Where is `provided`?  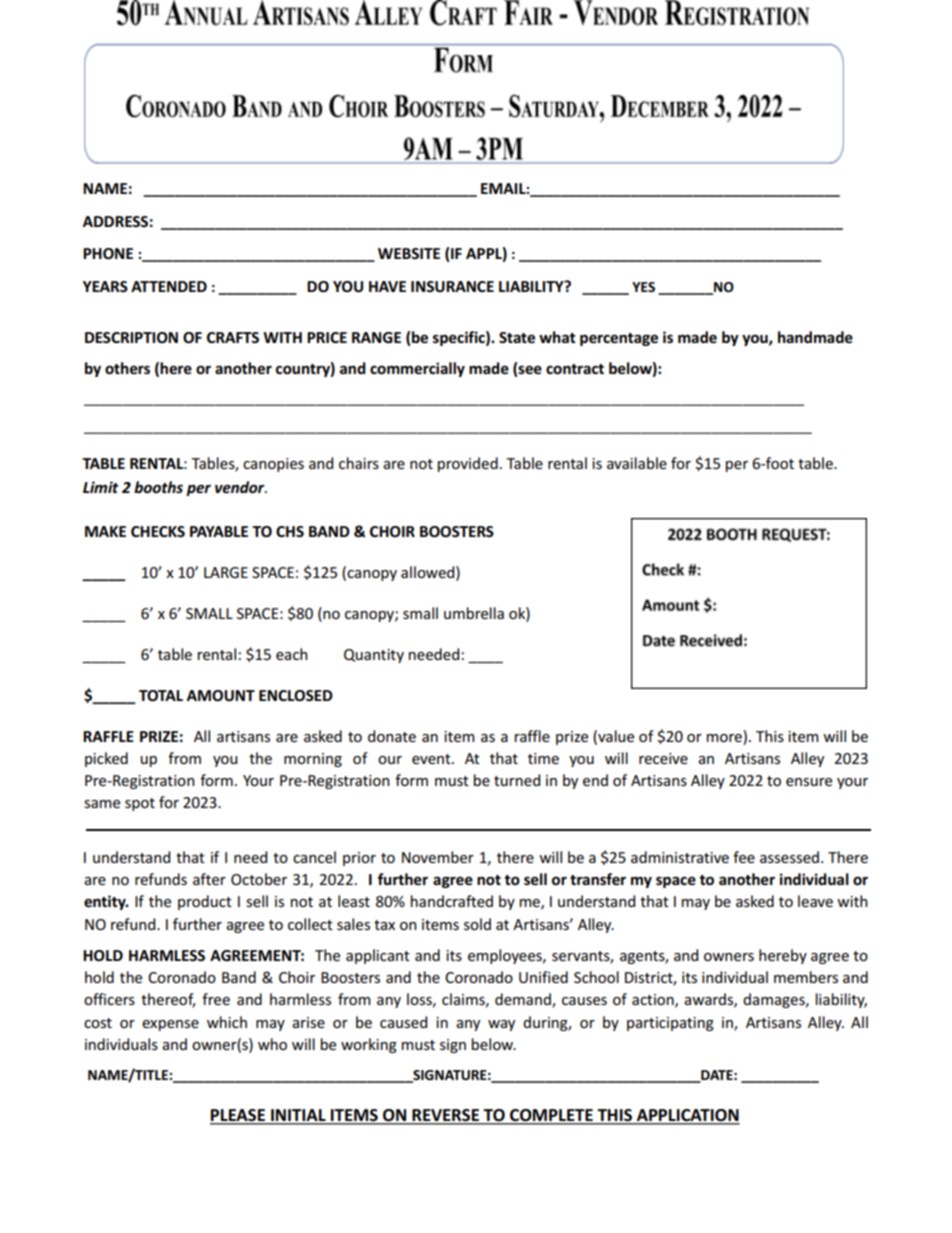 provided is located at coordinates (468, 464).
